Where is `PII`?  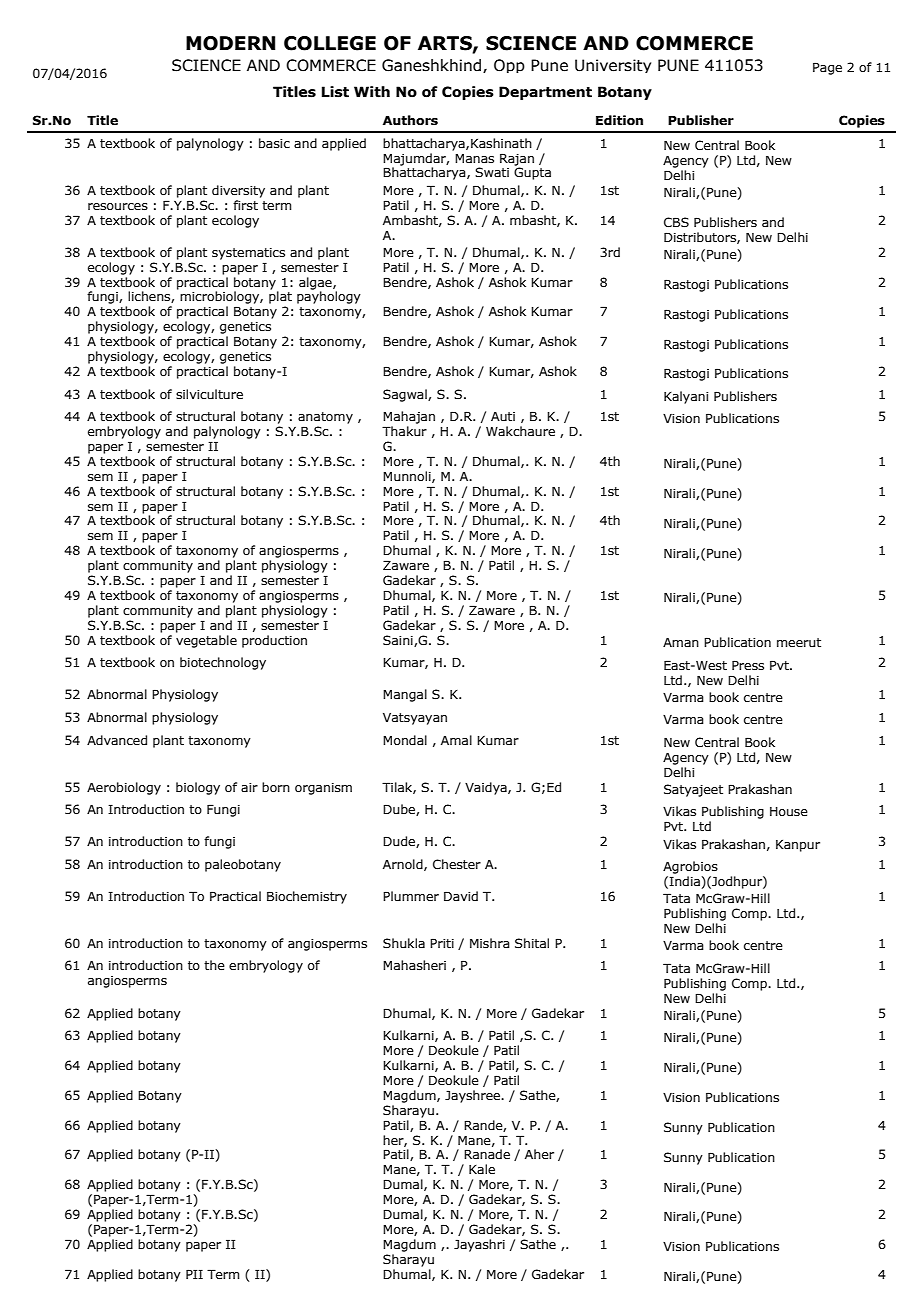 PII is located at coordinates (194, 1274).
